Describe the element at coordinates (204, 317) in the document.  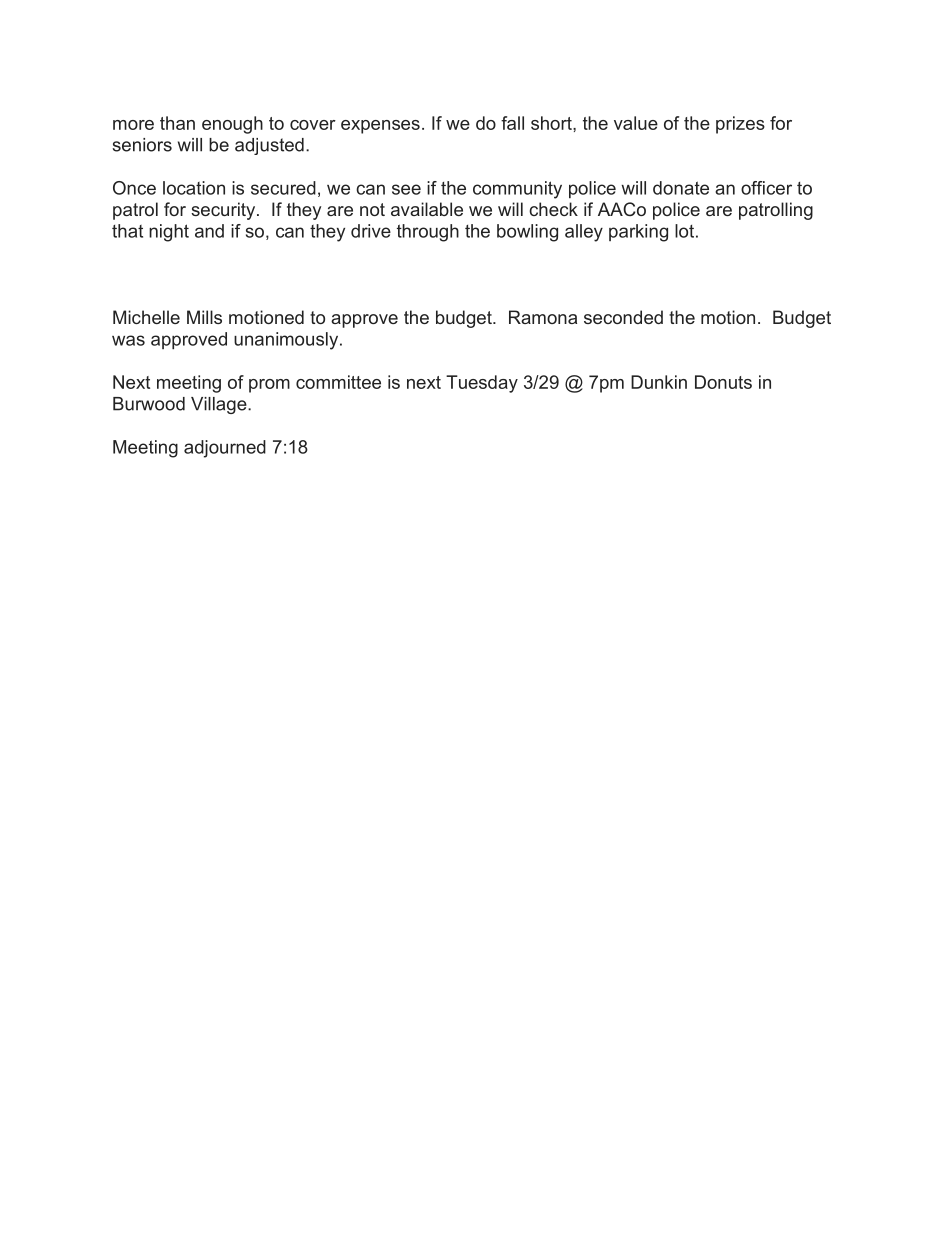
I see `Mills` at that location.
